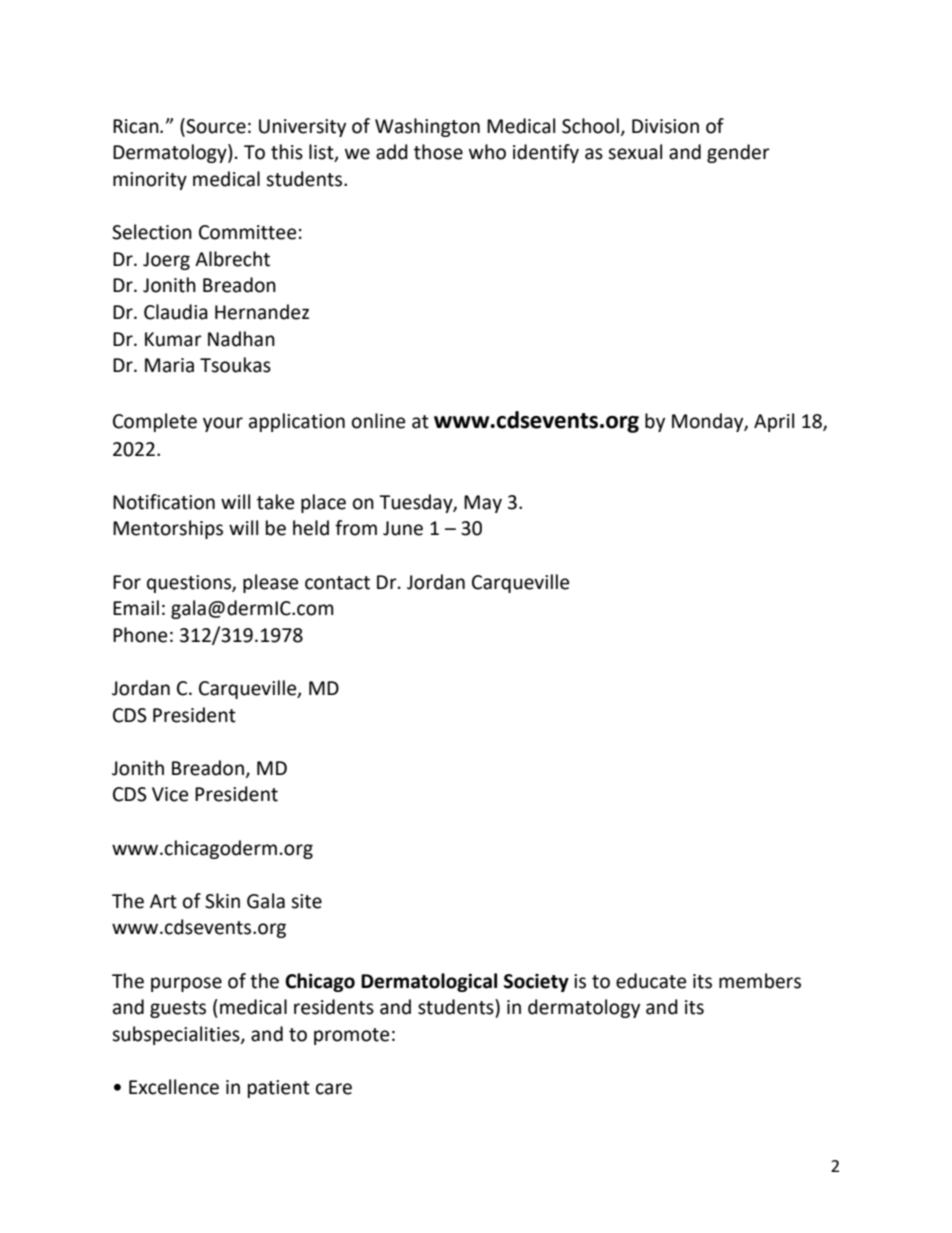  What do you see at coordinates (438, 152) in the screenshot?
I see `those` at bounding box center [438, 152].
